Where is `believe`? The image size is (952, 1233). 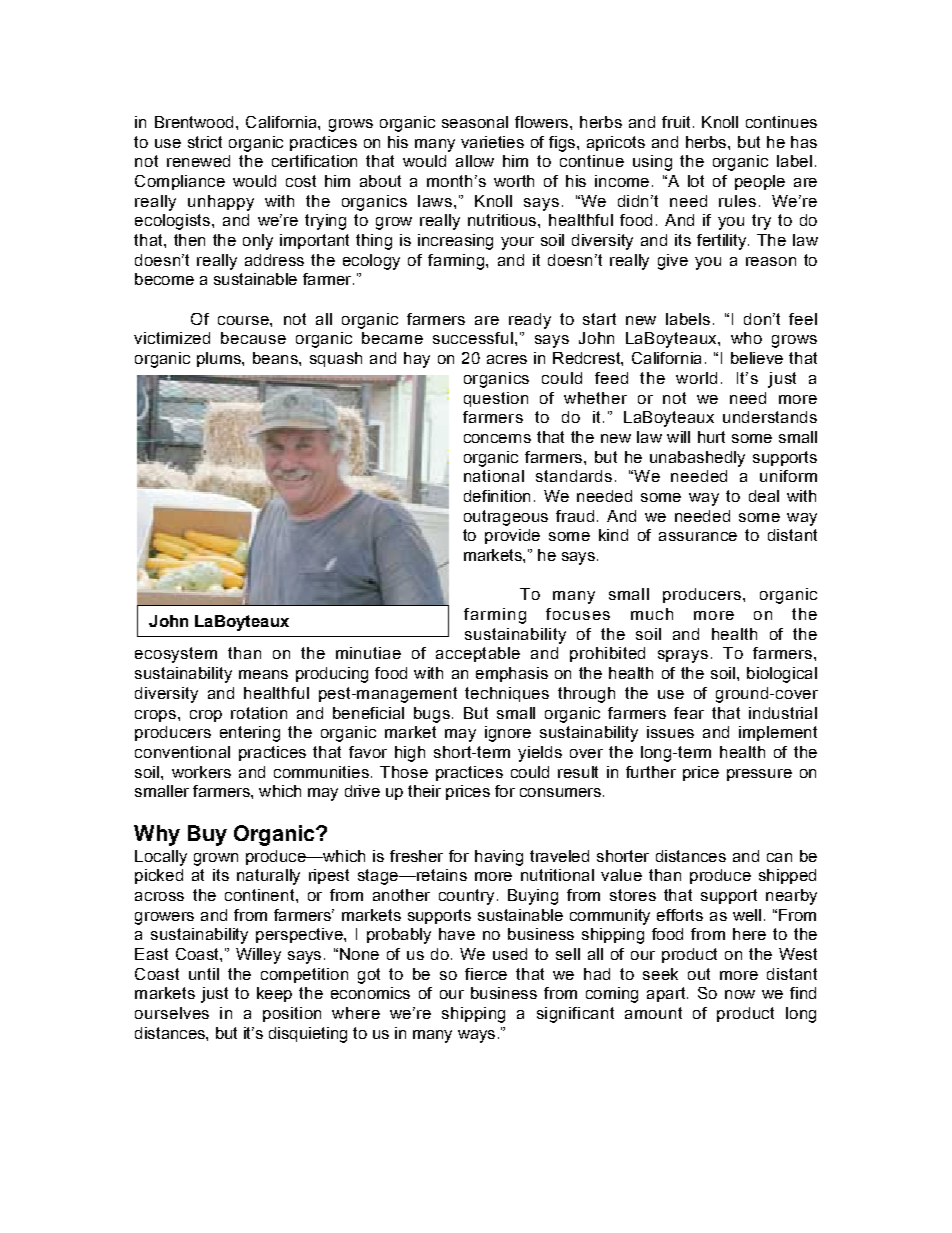 believe is located at coordinates (757, 358).
